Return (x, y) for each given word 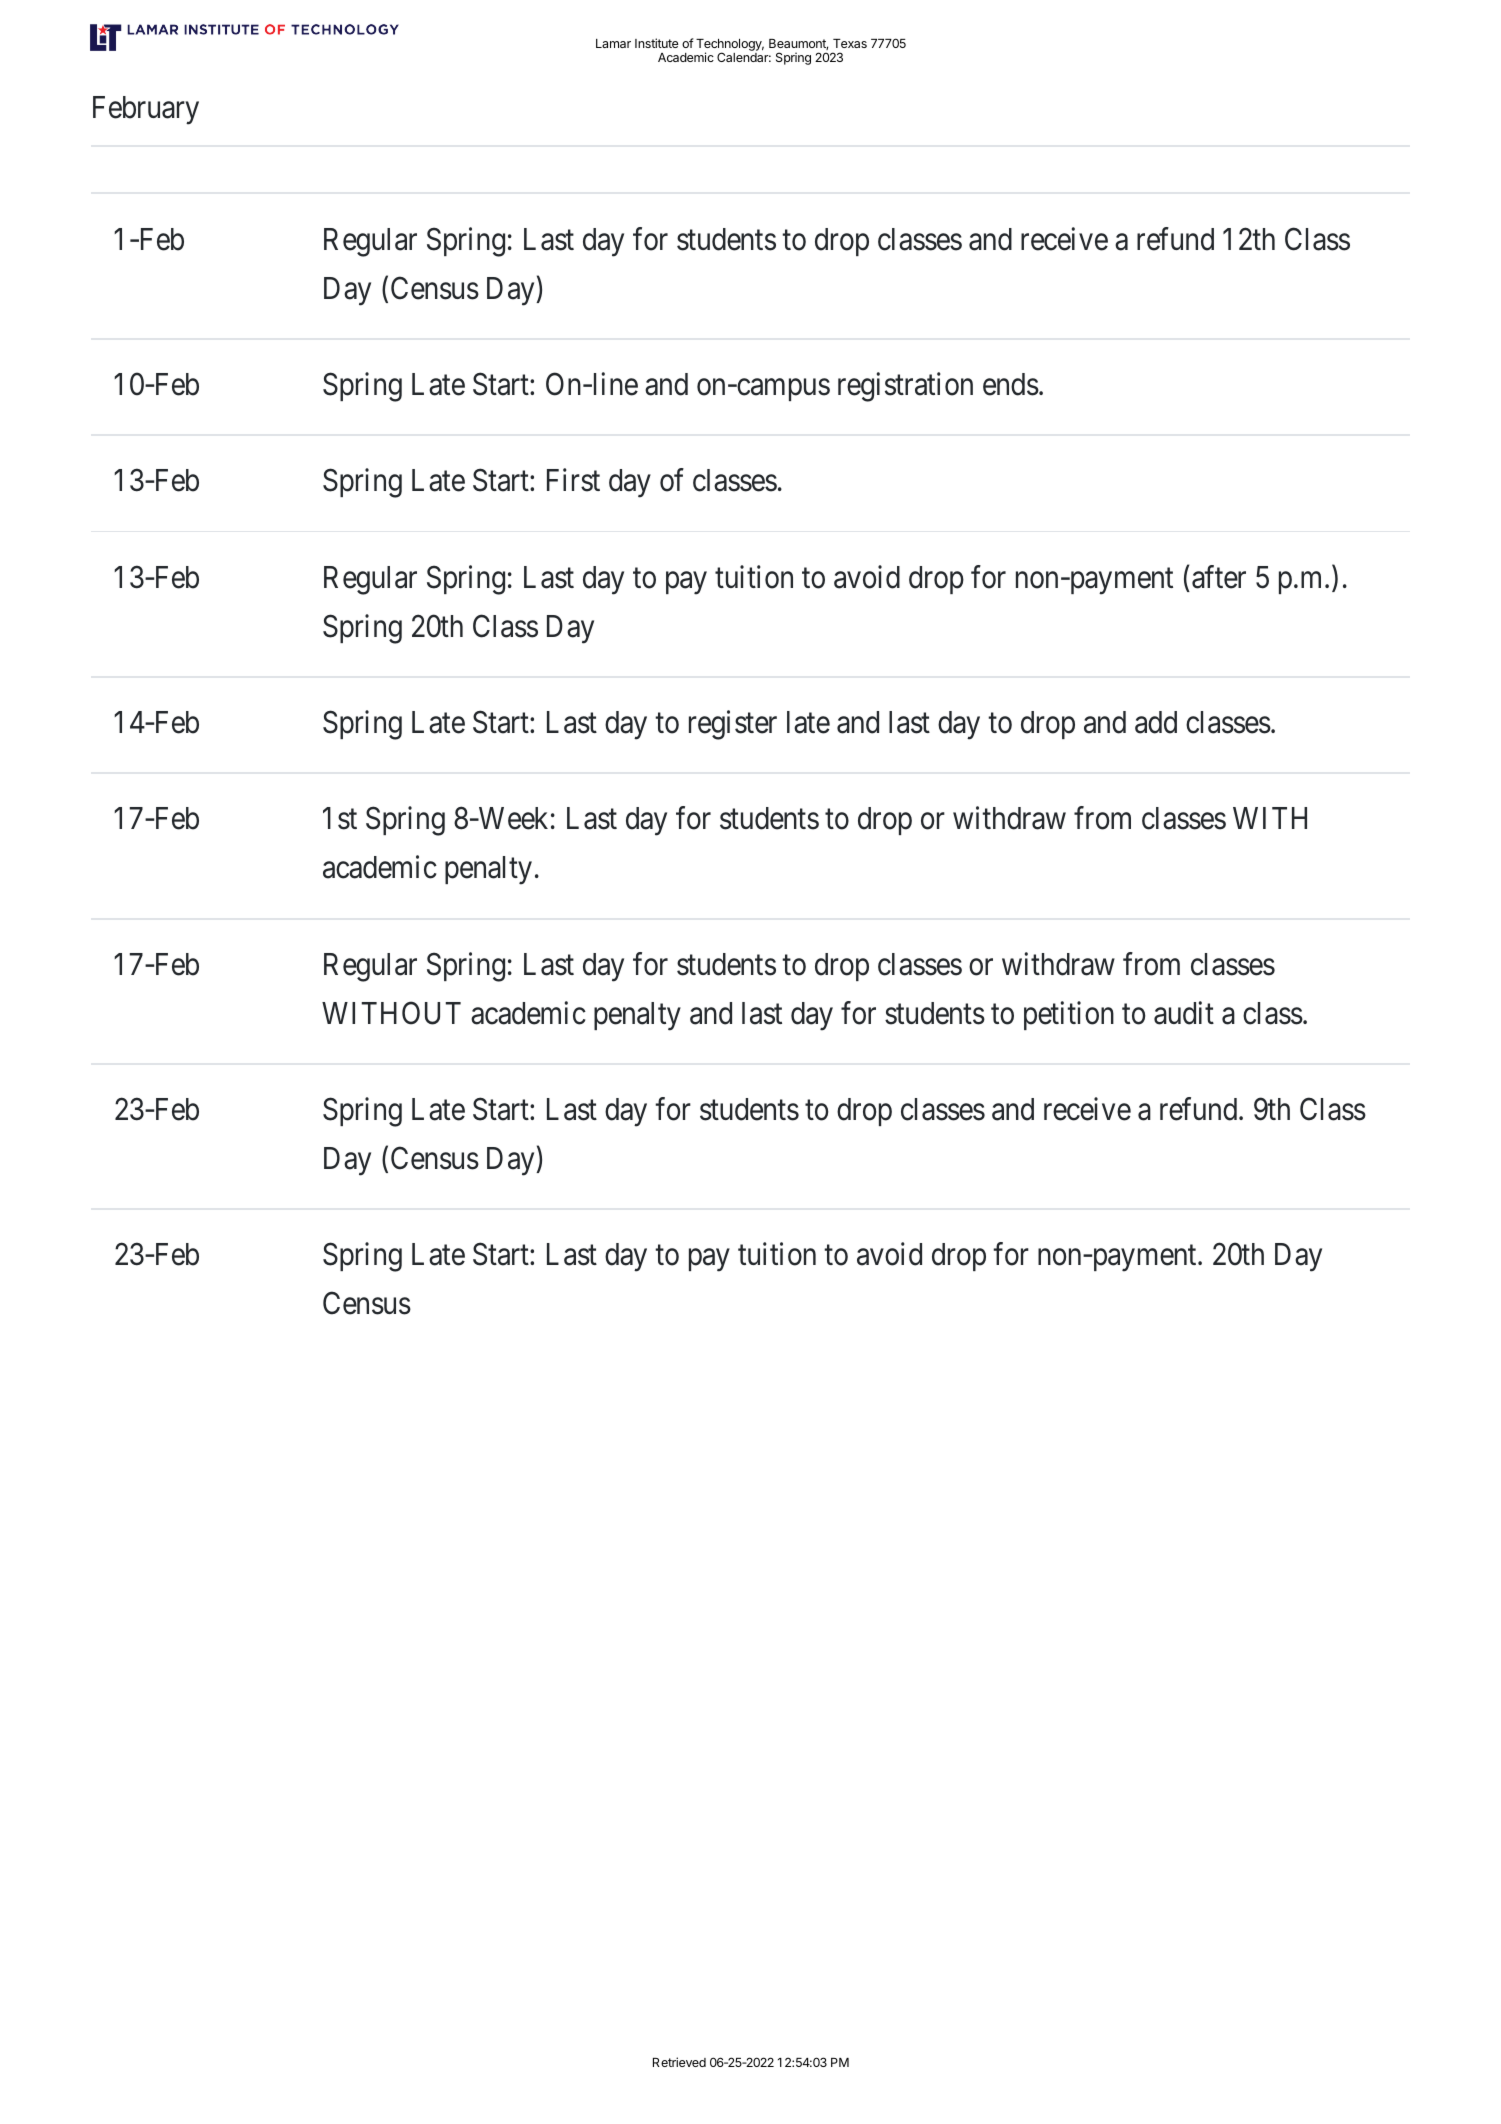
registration (905, 387)
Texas (850, 43)
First (573, 480)
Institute (657, 43)
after (1219, 577)
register (733, 725)
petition (1069, 1015)
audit (1184, 1013)
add (1156, 722)
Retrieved (679, 2062)
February (146, 110)
